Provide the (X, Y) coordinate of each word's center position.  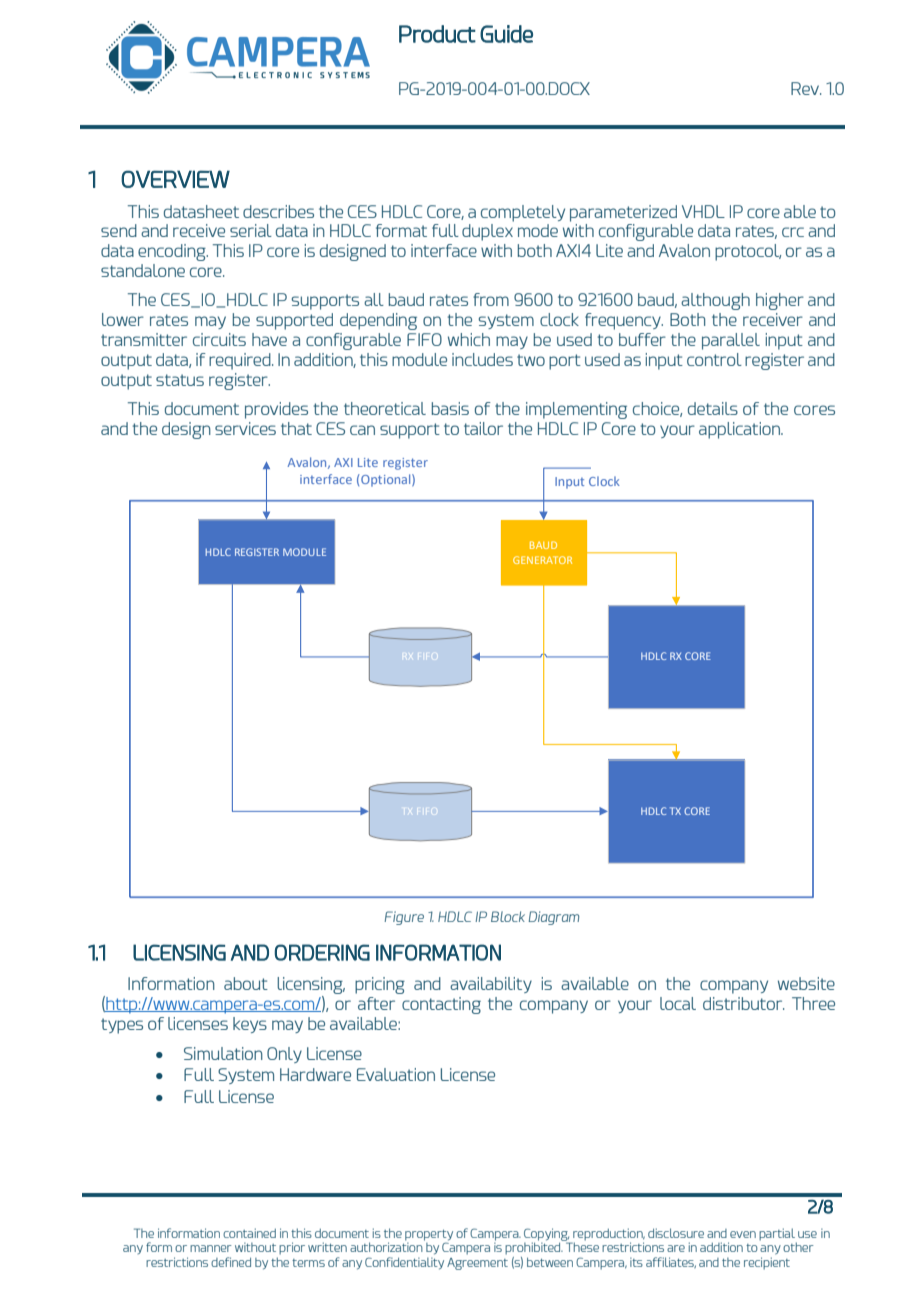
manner (211, 1248)
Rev (806, 88)
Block (508, 916)
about (246, 983)
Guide (506, 34)
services (245, 428)
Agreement (477, 1264)
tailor (483, 428)
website (806, 983)
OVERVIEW (175, 179)
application (740, 430)
